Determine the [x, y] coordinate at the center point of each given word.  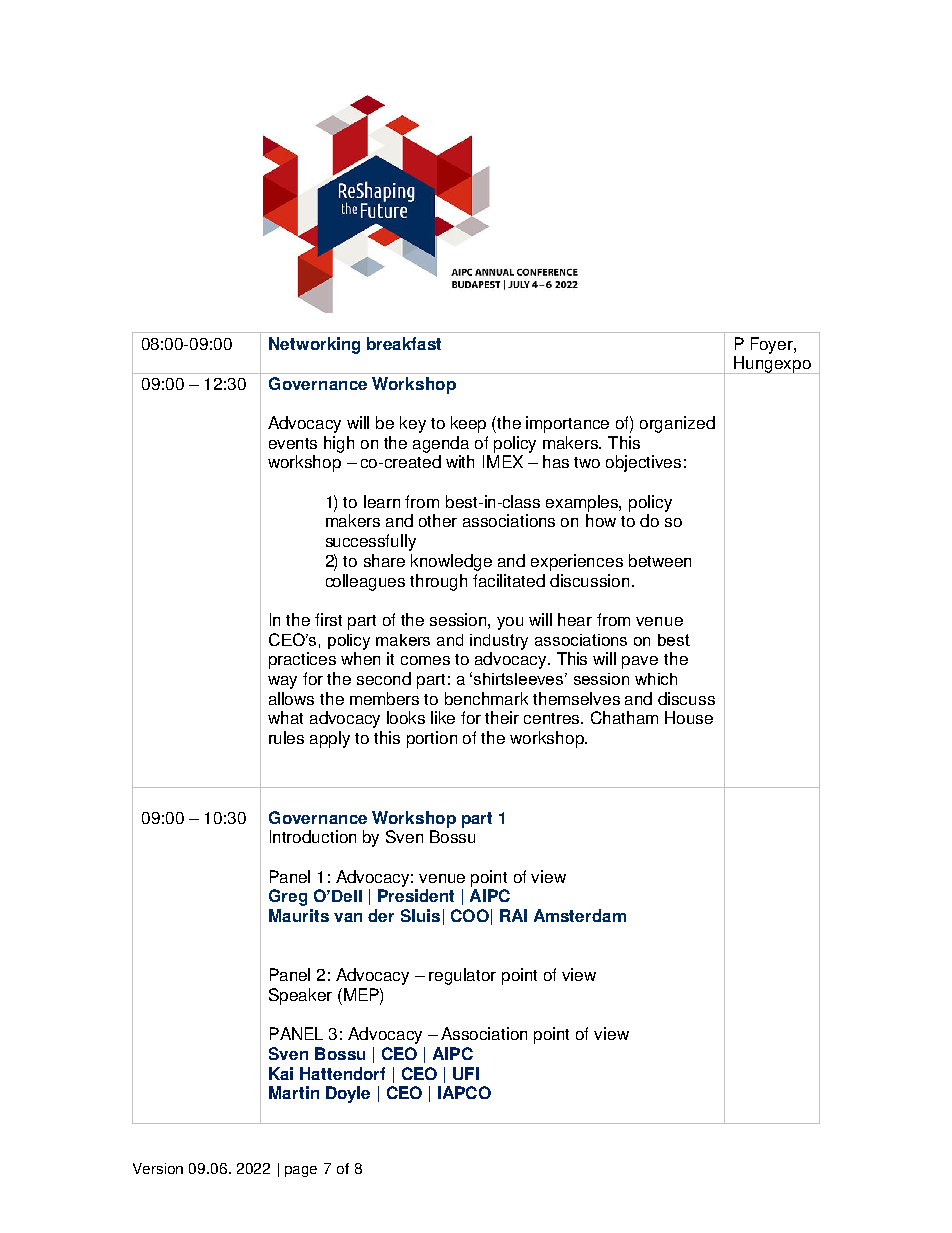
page [301, 1171]
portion [432, 739]
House [689, 717]
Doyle [348, 1094]
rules [286, 737]
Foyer [773, 345]
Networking [314, 345]
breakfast [404, 343]
